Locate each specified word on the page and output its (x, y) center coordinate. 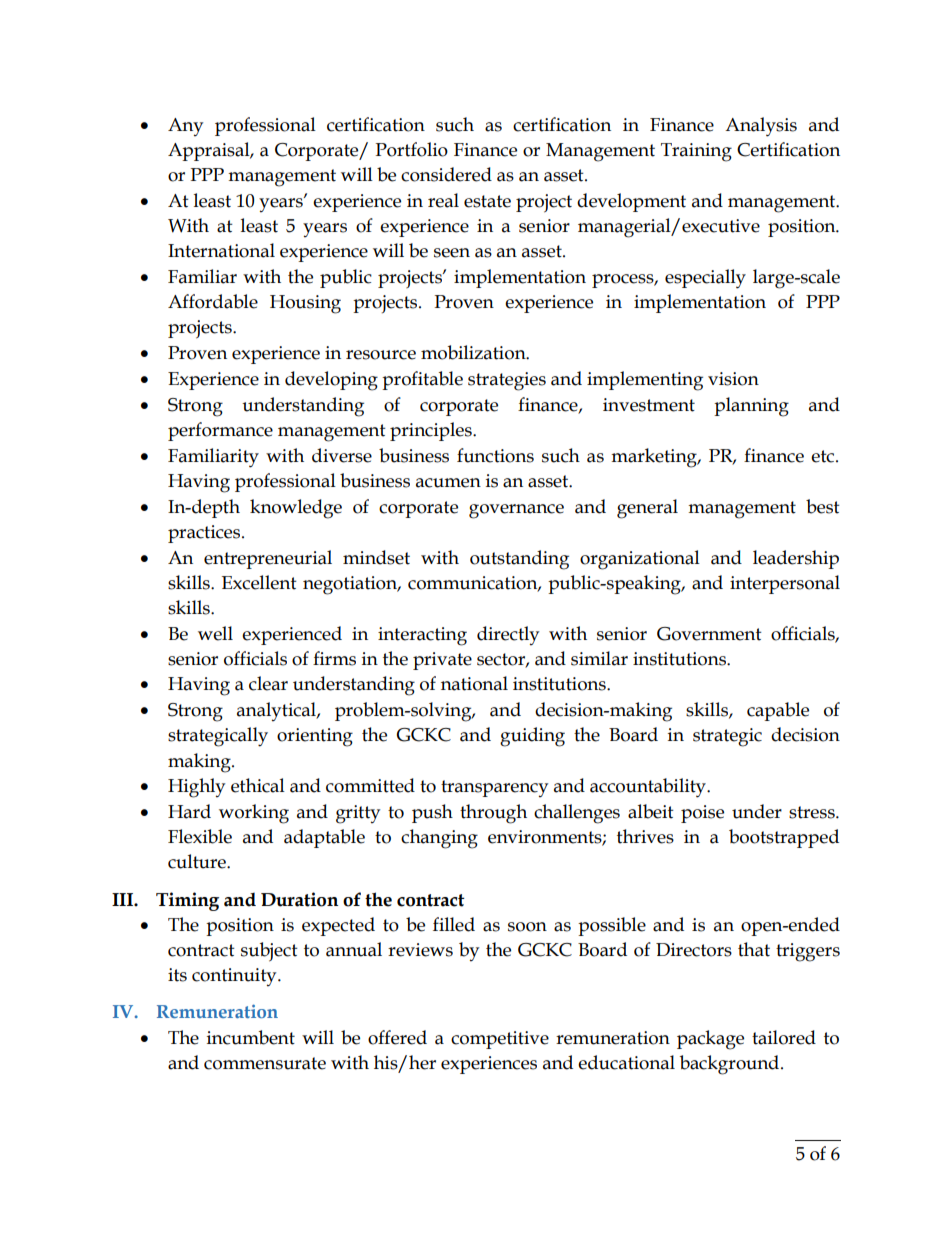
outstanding (519, 560)
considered (446, 174)
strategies (507, 381)
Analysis (761, 127)
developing (331, 381)
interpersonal (785, 584)
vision (733, 379)
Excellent (259, 582)
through (493, 814)
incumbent (251, 1037)
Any (185, 127)
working (254, 814)
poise (702, 814)
